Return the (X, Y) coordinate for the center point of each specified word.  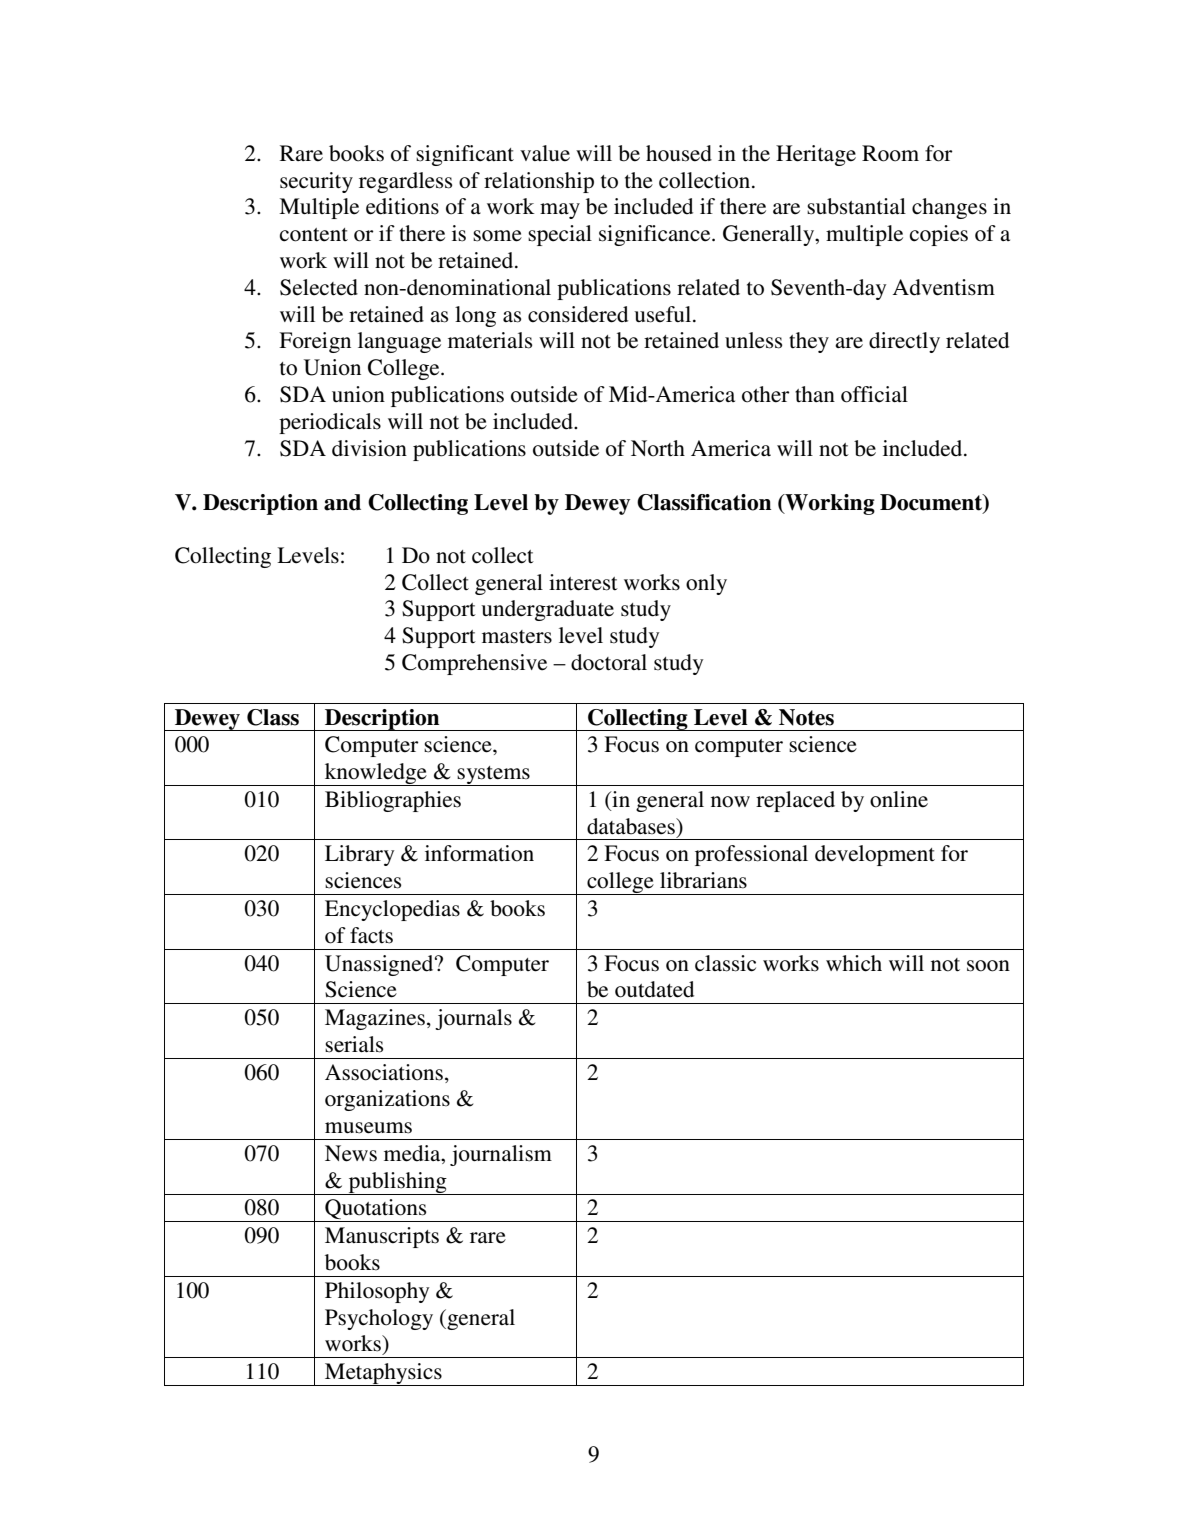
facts (371, 935)
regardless (405, 182)
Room (890, 153)
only (706, 584)
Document (932, 503)
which (854, 963)
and (342, 502)
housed (679, 153)
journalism (501, 1155)
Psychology (379, 1319)
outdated (654, 989)
